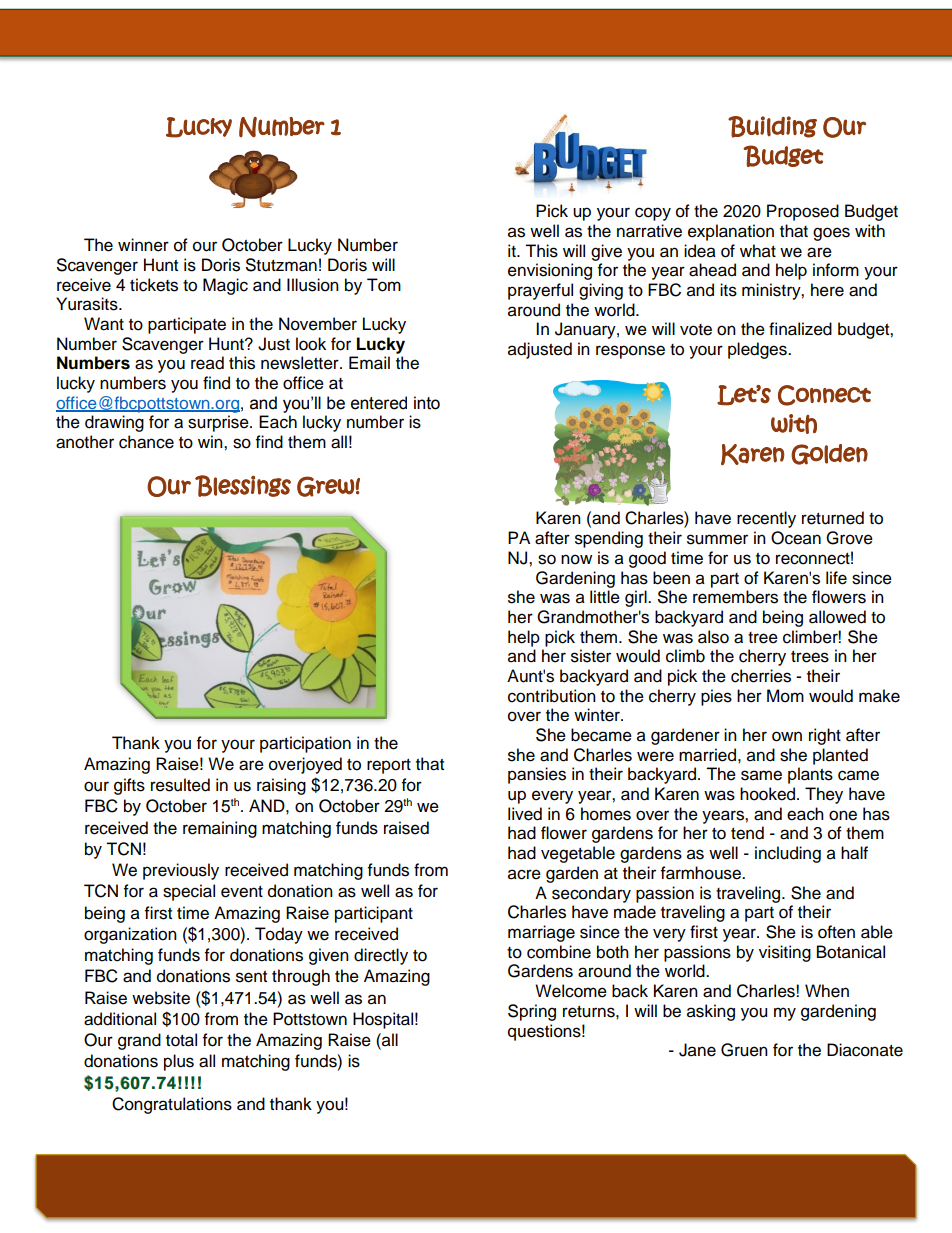  Describe the element at coordinates (772, 127) in the screenshot. I see `Building` at that location.
